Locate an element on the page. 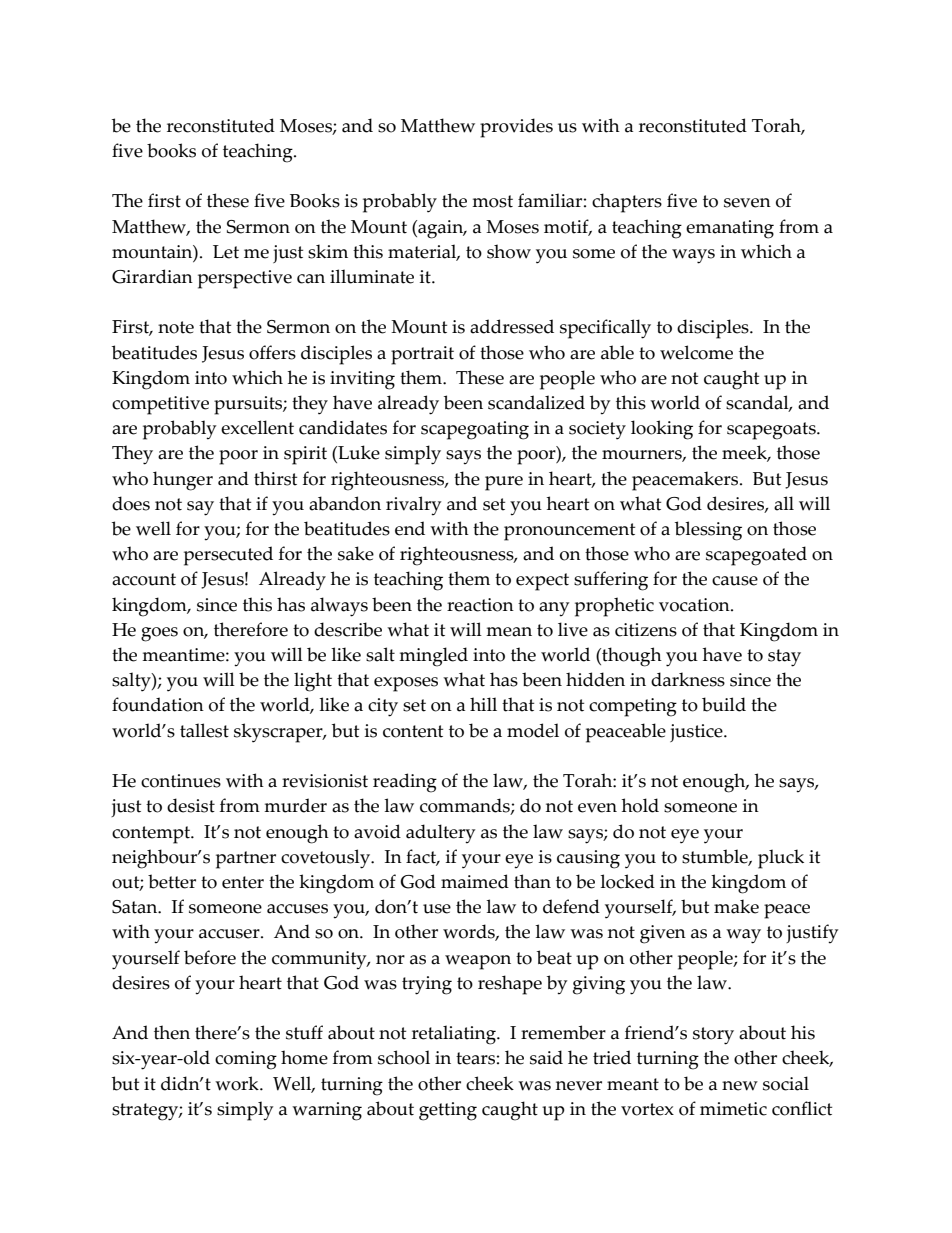 This page has width=952, height=1233. emanating is located at coordinates (730, 229).
